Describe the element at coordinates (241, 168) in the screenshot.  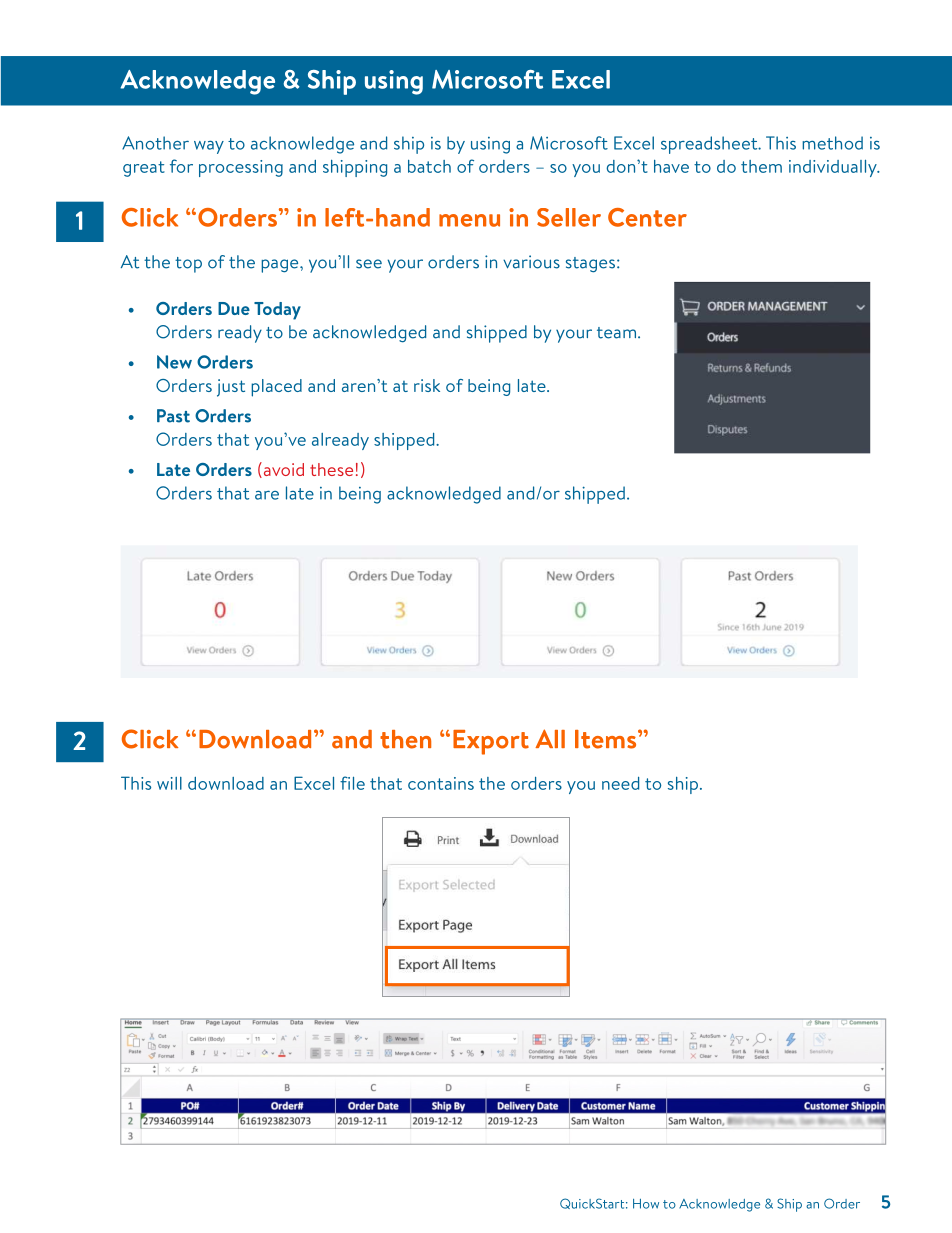
I see `processing` at that location.
